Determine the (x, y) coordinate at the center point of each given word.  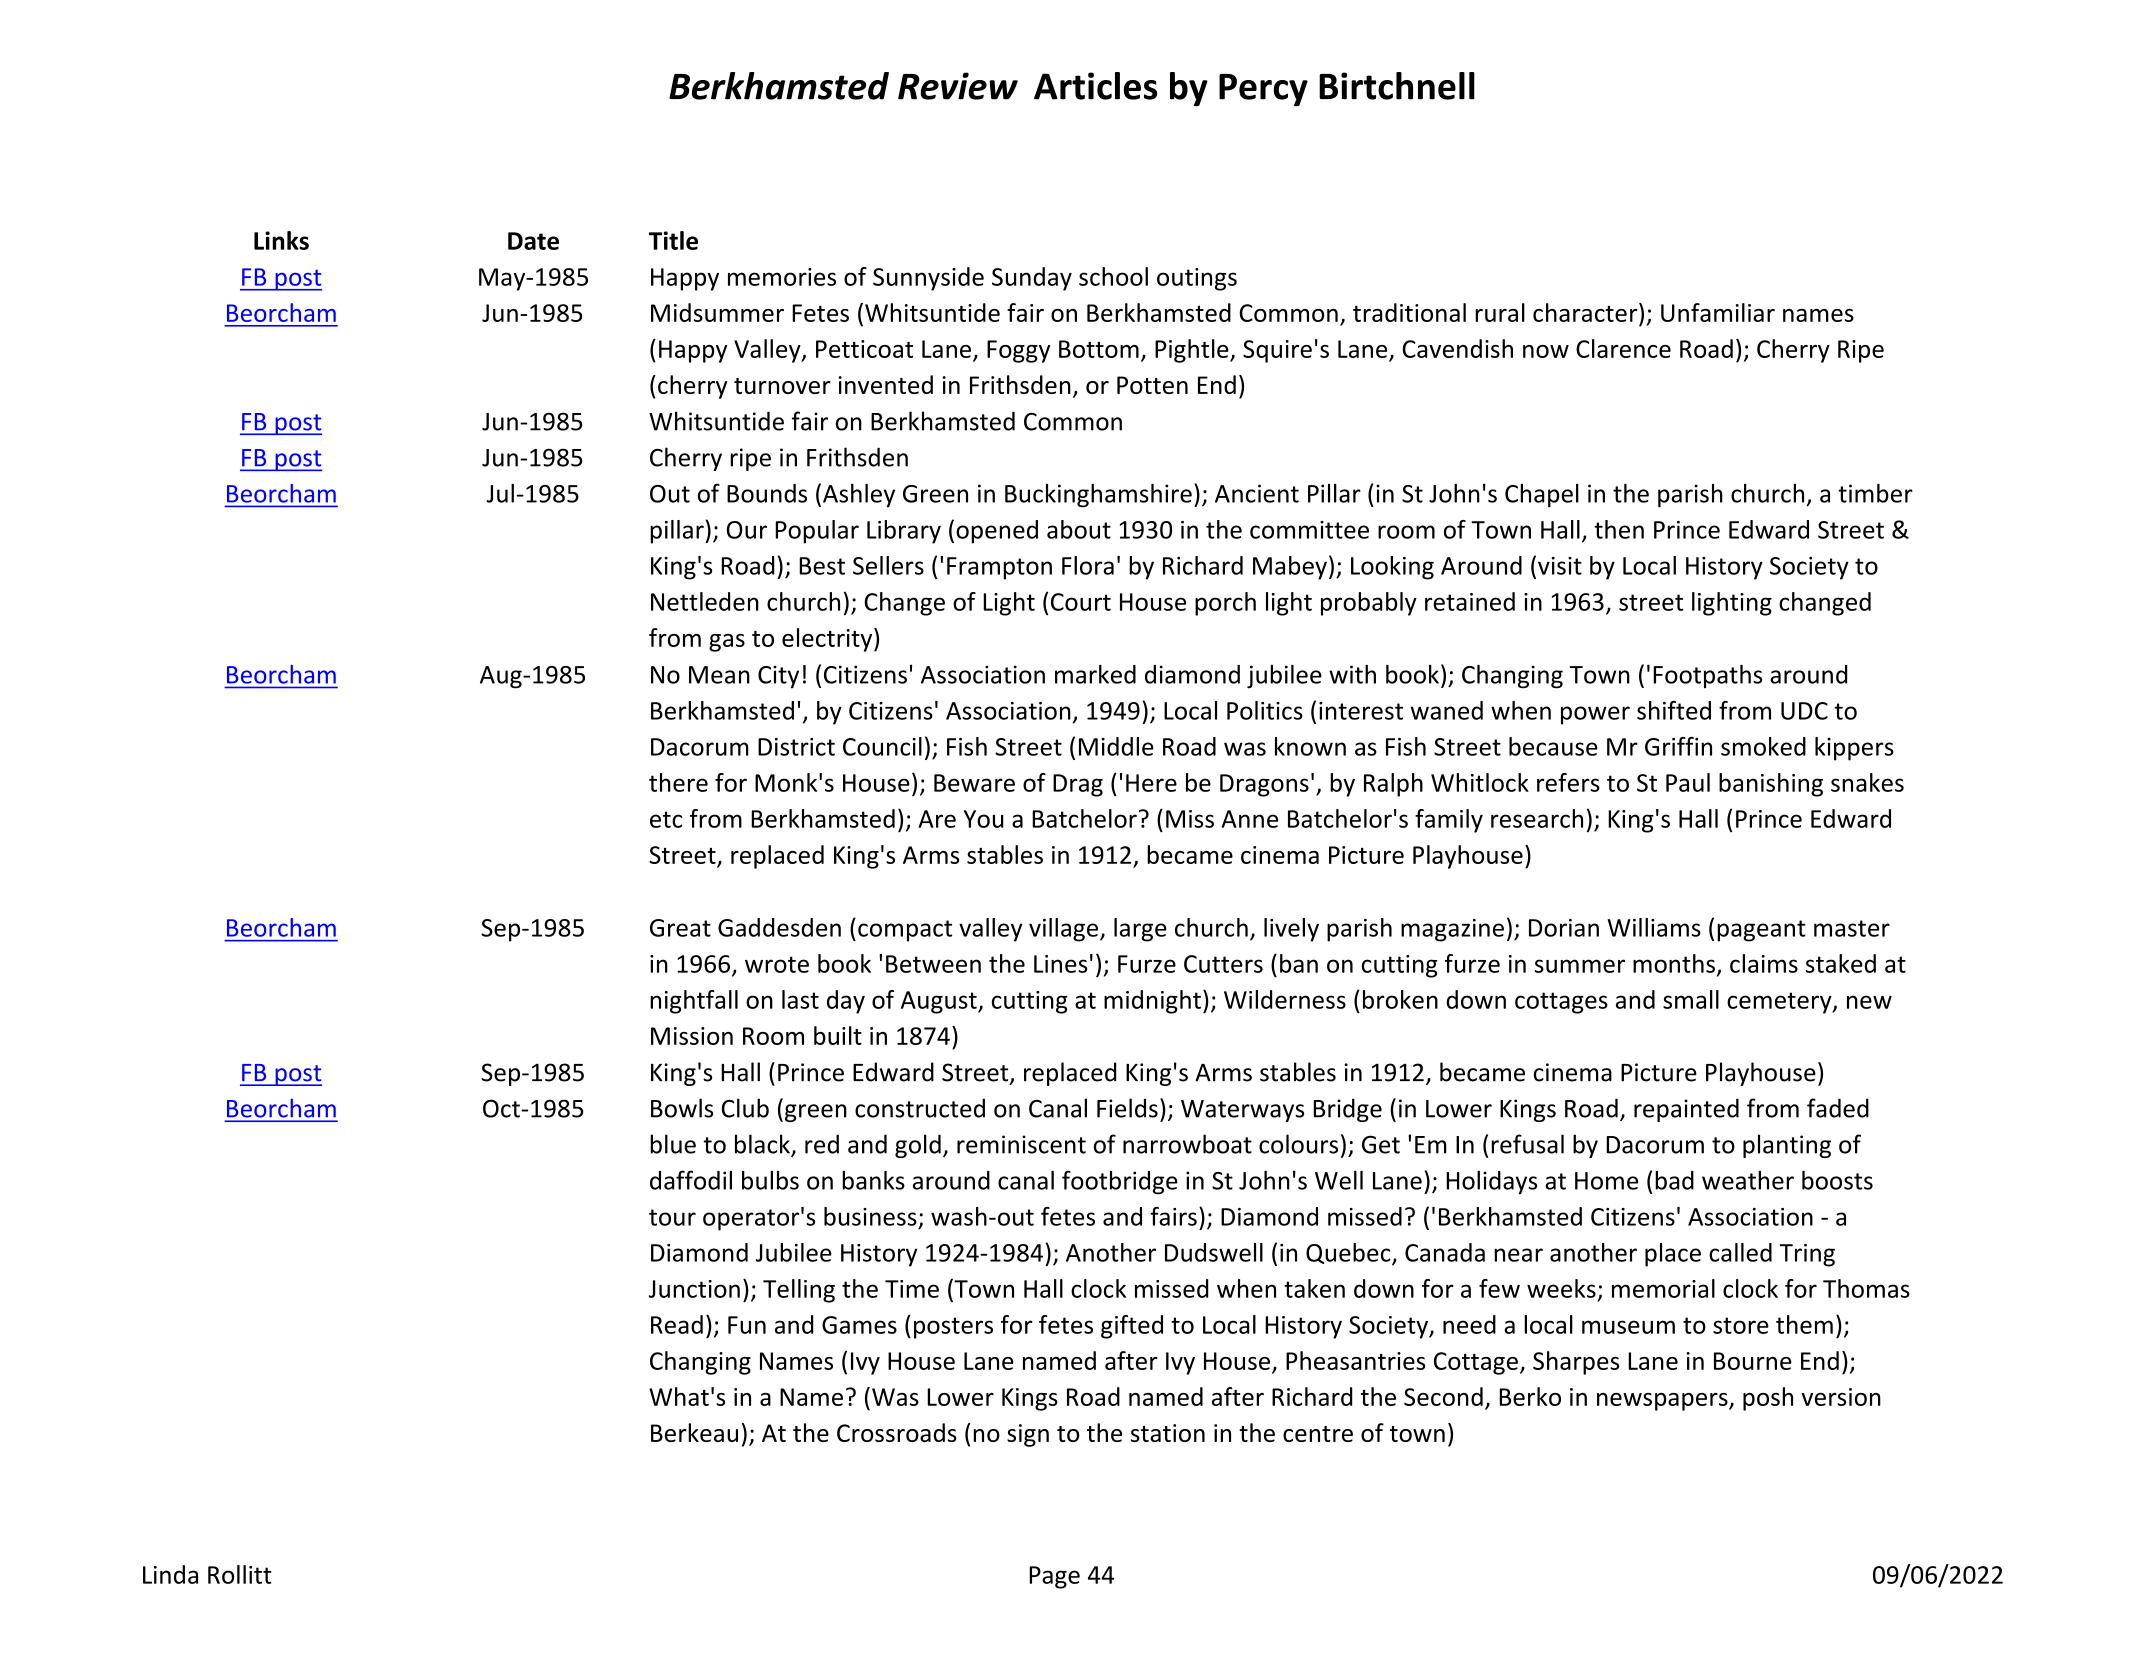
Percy (1263, 90)
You (983, 819)
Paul (1688, 782)
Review (958, 86)
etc (666, 819)
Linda (170, 1574)
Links (281, 240)
